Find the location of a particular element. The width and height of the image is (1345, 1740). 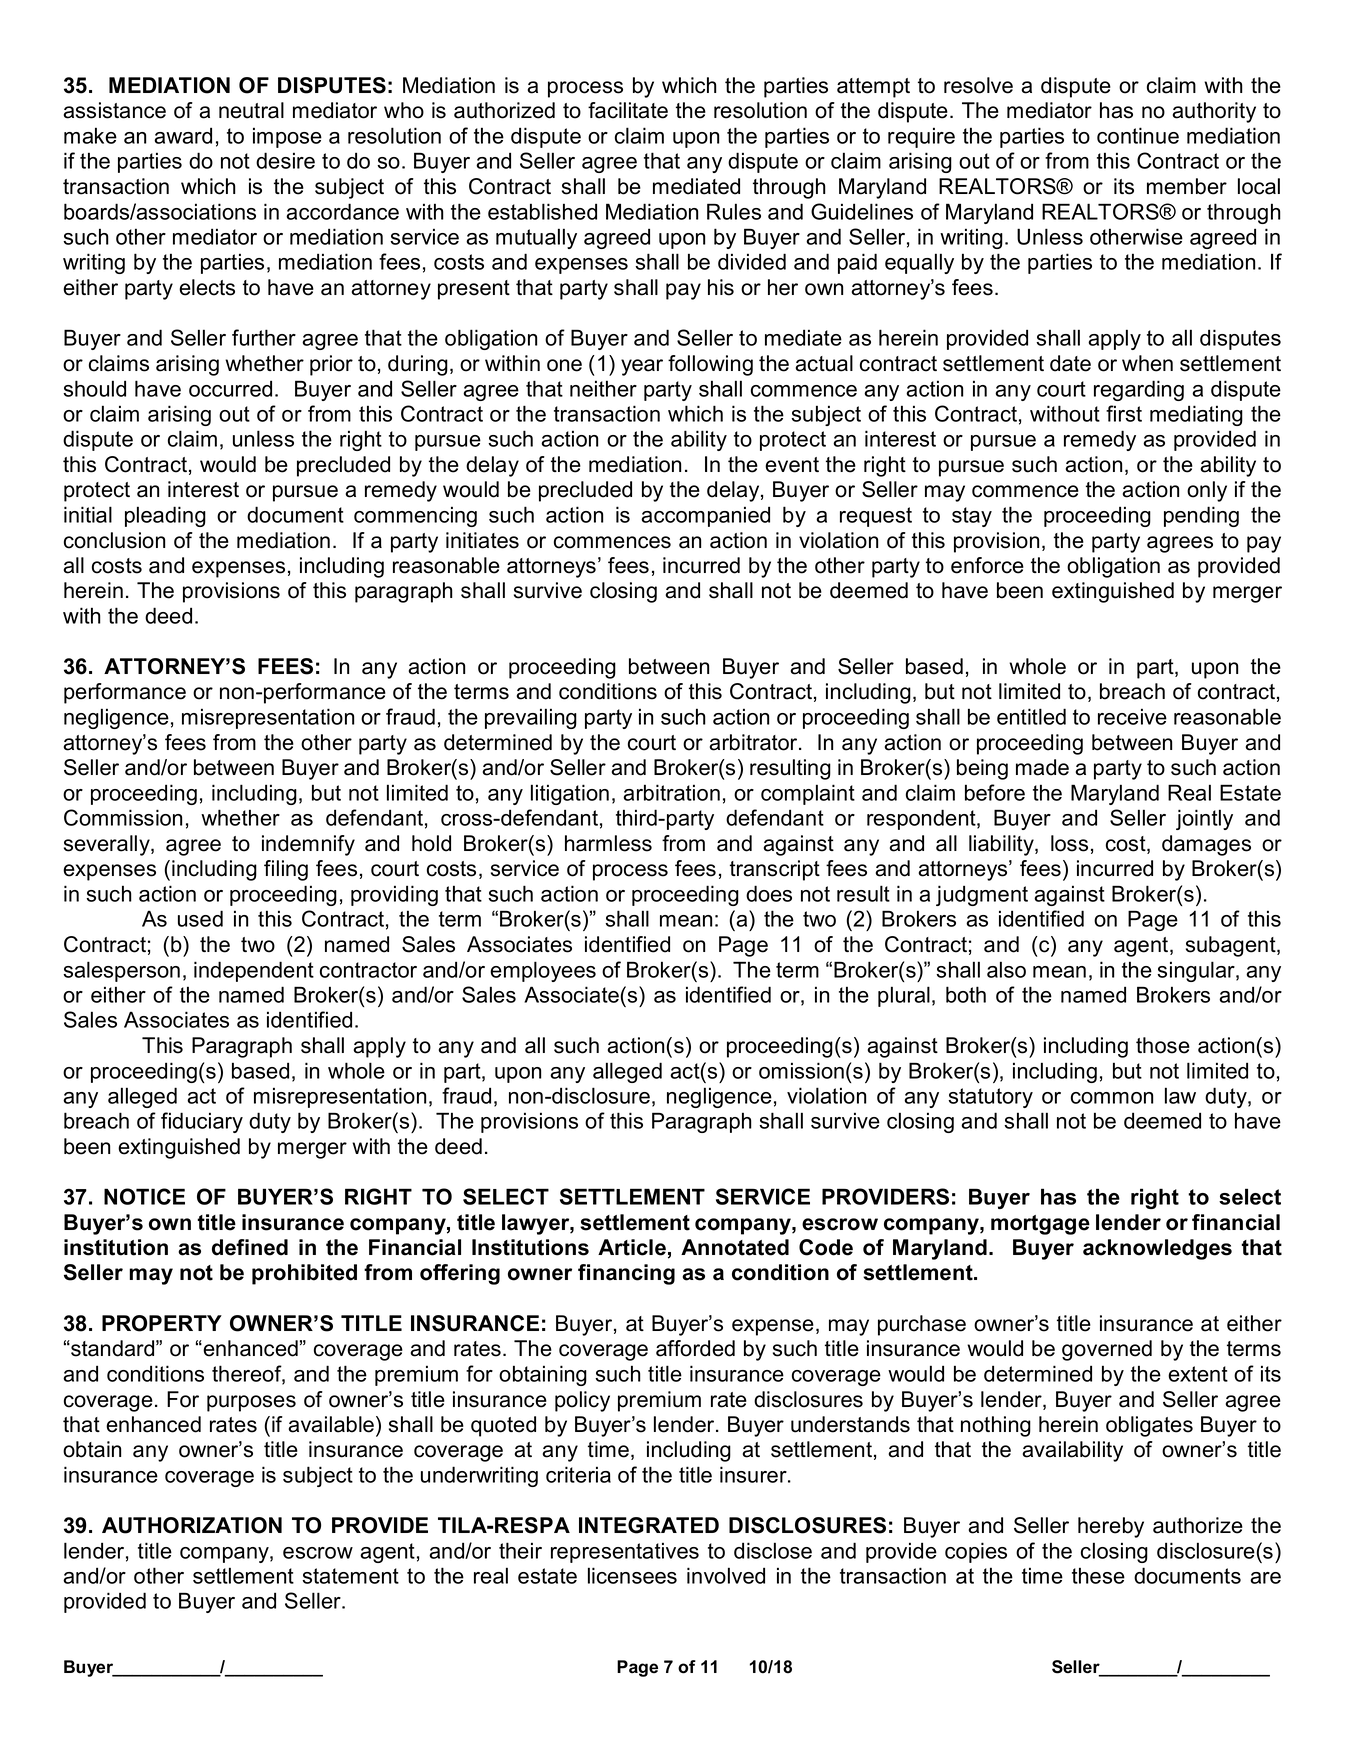

arbitration is located at coordinates (671, 792).
